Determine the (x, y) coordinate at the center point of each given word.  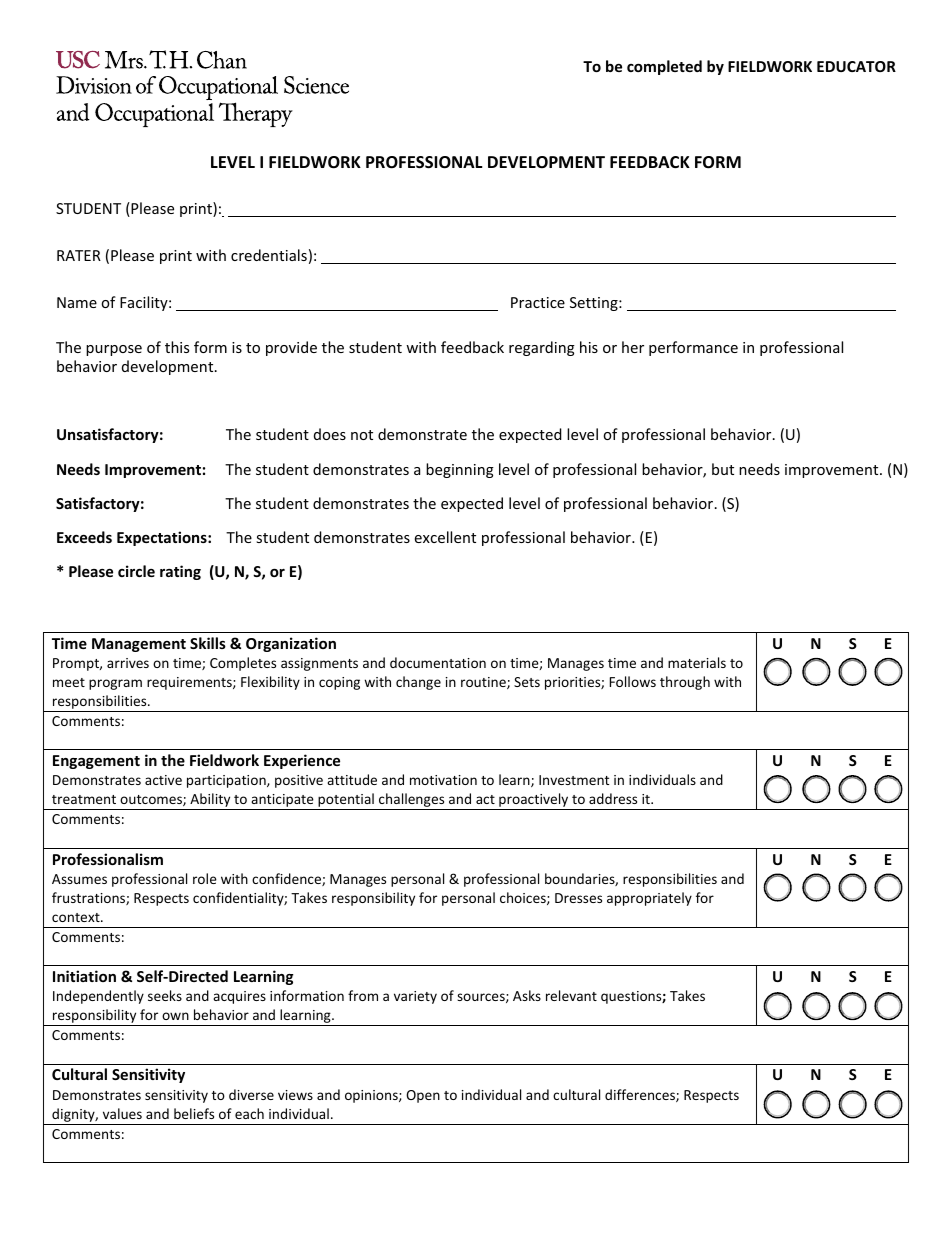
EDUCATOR (856, 66)
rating (180, 572)
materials (697, 662)
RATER (79, 255)
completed (664, 67)
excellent (445, 537)
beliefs (194, 1113)
